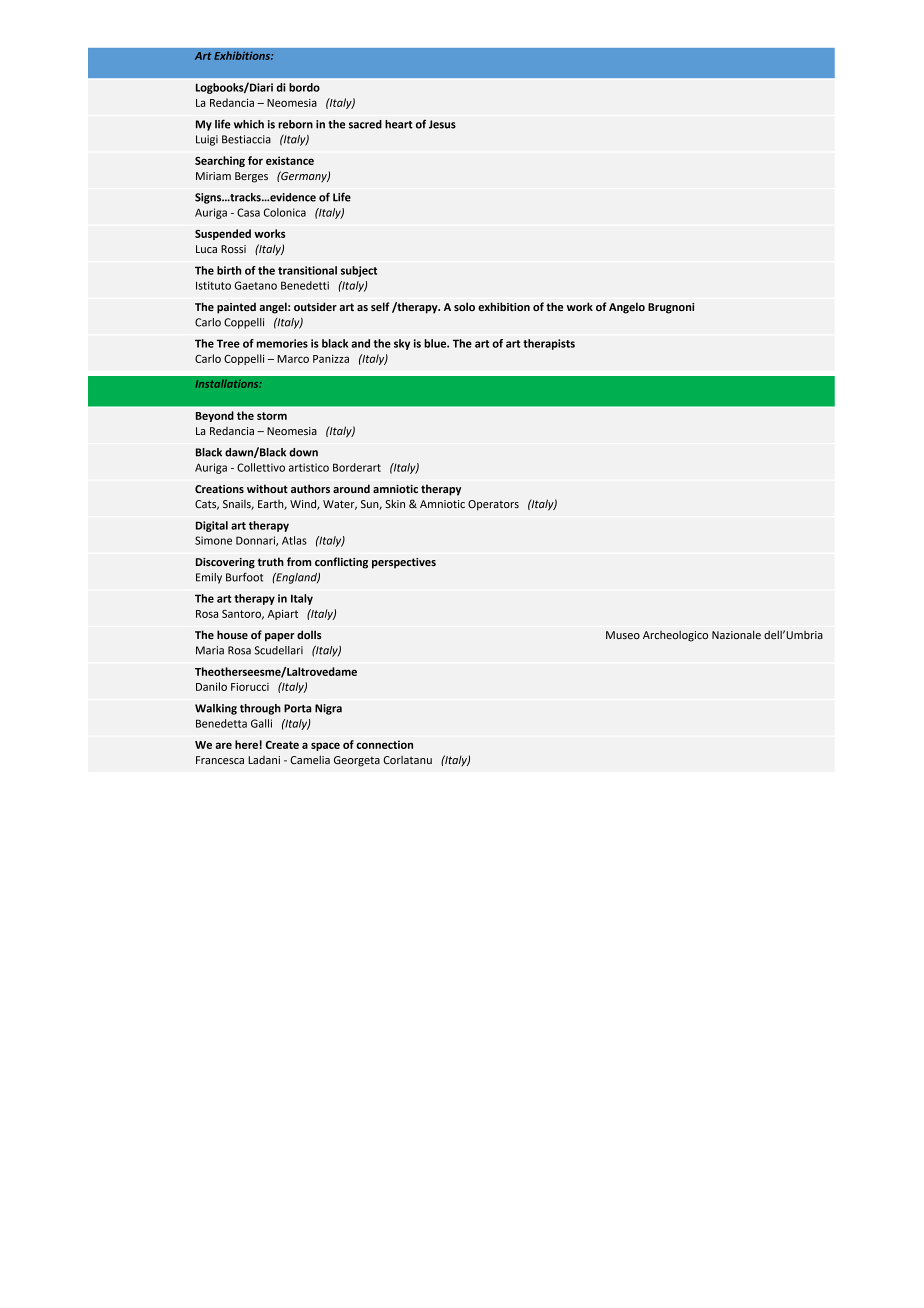 This screenshot has height=1308, width=924. What do you see at coordinates (549, 344) in the screenshot?
I see `therapists` at bounding box center [549, 344].
